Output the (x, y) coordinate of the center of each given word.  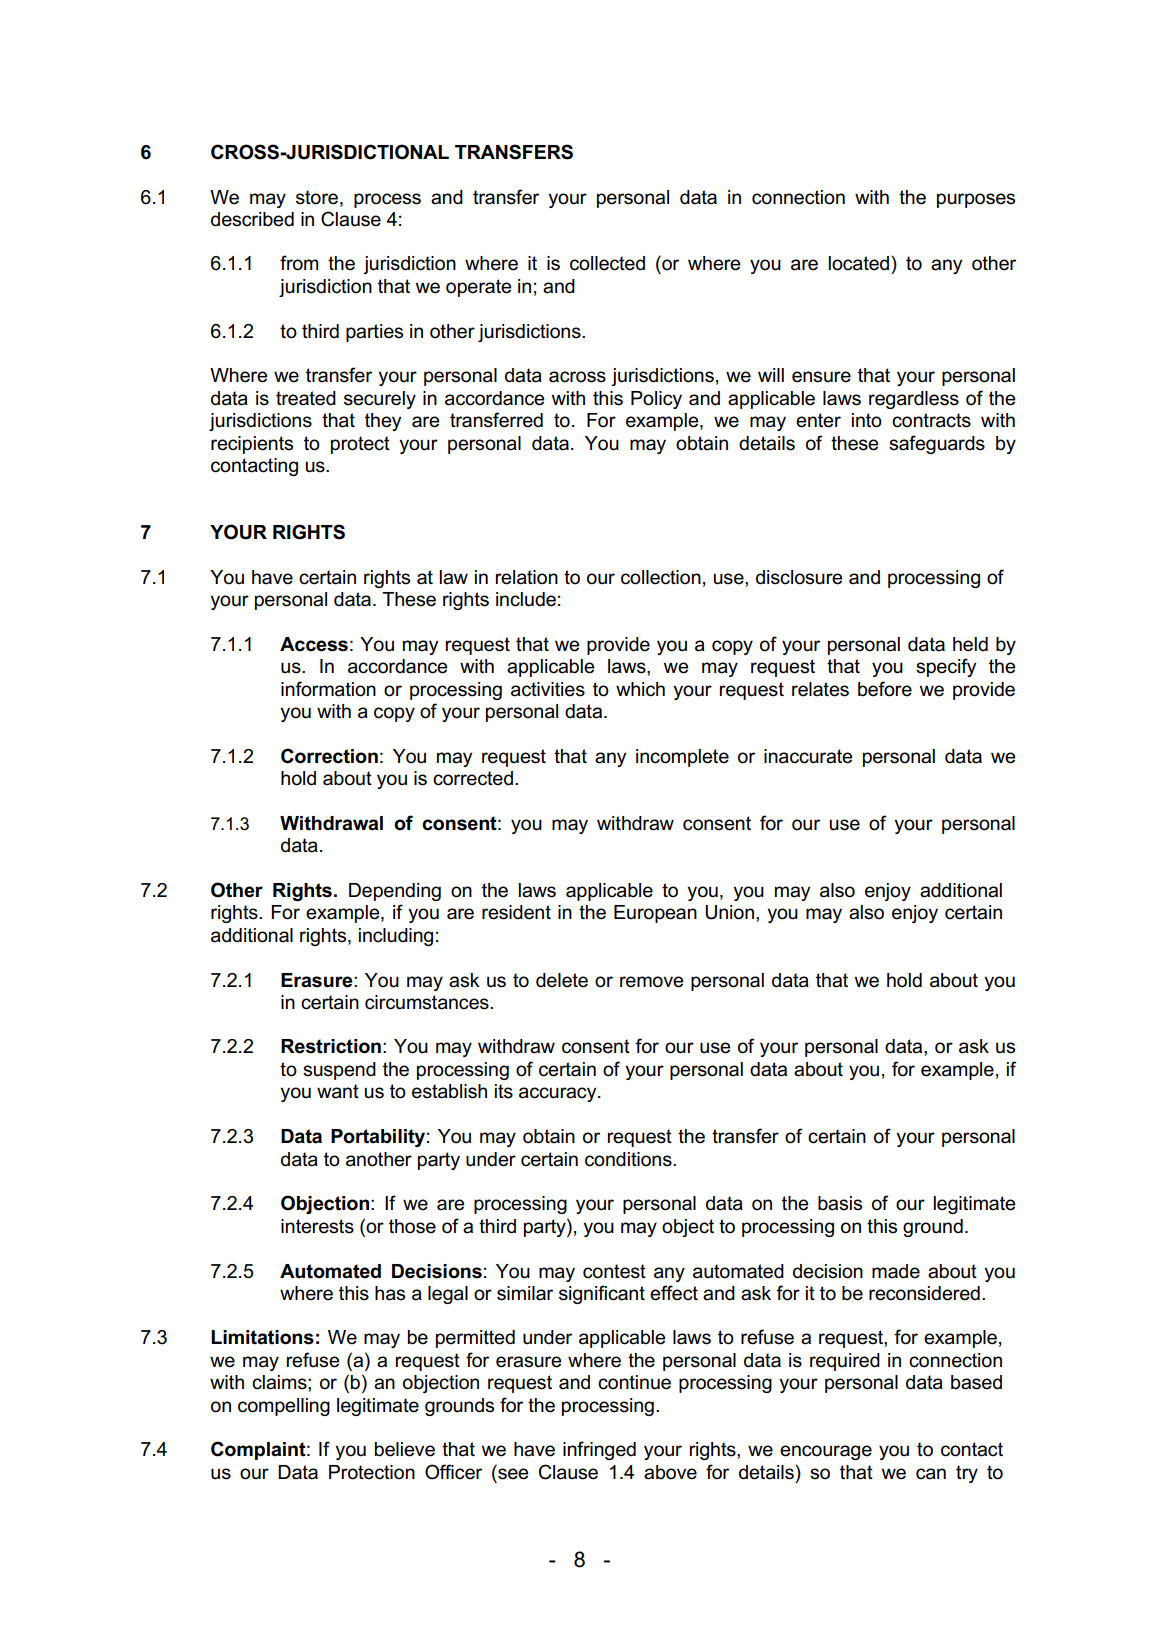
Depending (395, 892)
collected (607, 263)
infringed (599, 1450)
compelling (284, 1407)
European (655, 914)
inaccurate (808, 756)
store (317, 197)
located (858, 263)
